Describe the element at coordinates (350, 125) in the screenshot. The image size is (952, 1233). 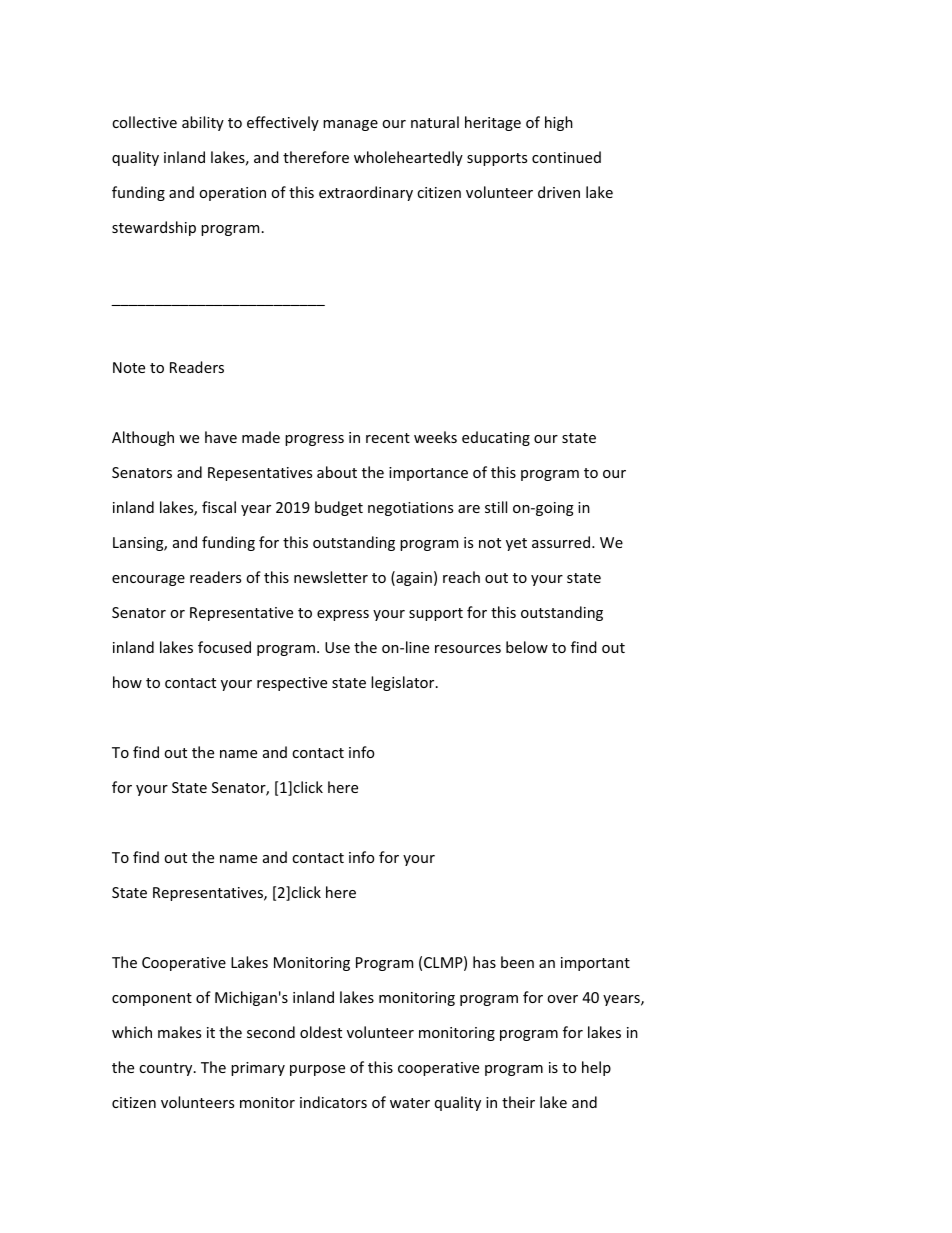
I see `manage` at that location.
